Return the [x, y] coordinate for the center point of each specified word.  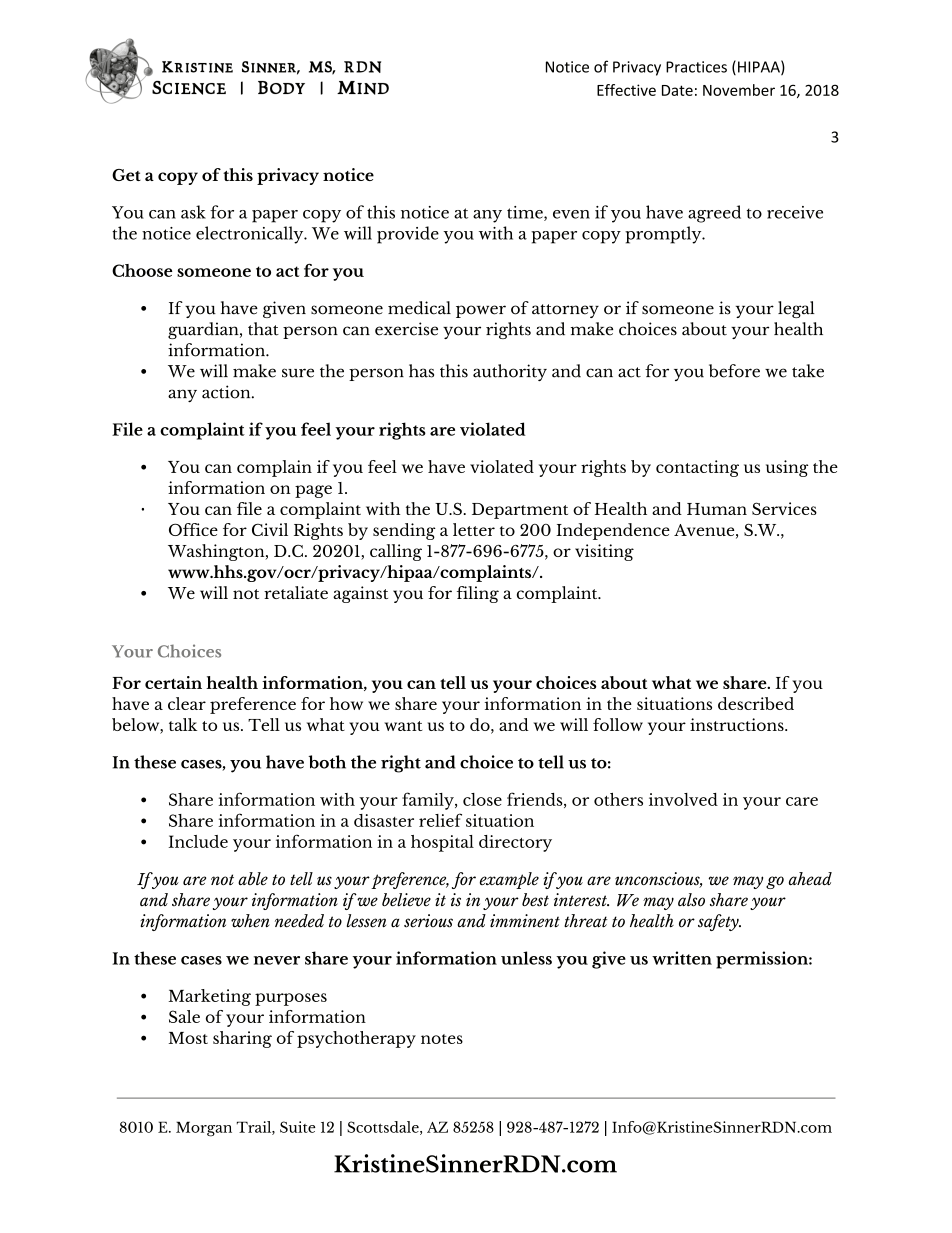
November [739, 90]
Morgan [204, 1129]
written [682, 958]
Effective [626, 90]
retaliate [296, 592]
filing [478, 594]
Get [126, 175]
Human [717, 509]
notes [442, 1039]
